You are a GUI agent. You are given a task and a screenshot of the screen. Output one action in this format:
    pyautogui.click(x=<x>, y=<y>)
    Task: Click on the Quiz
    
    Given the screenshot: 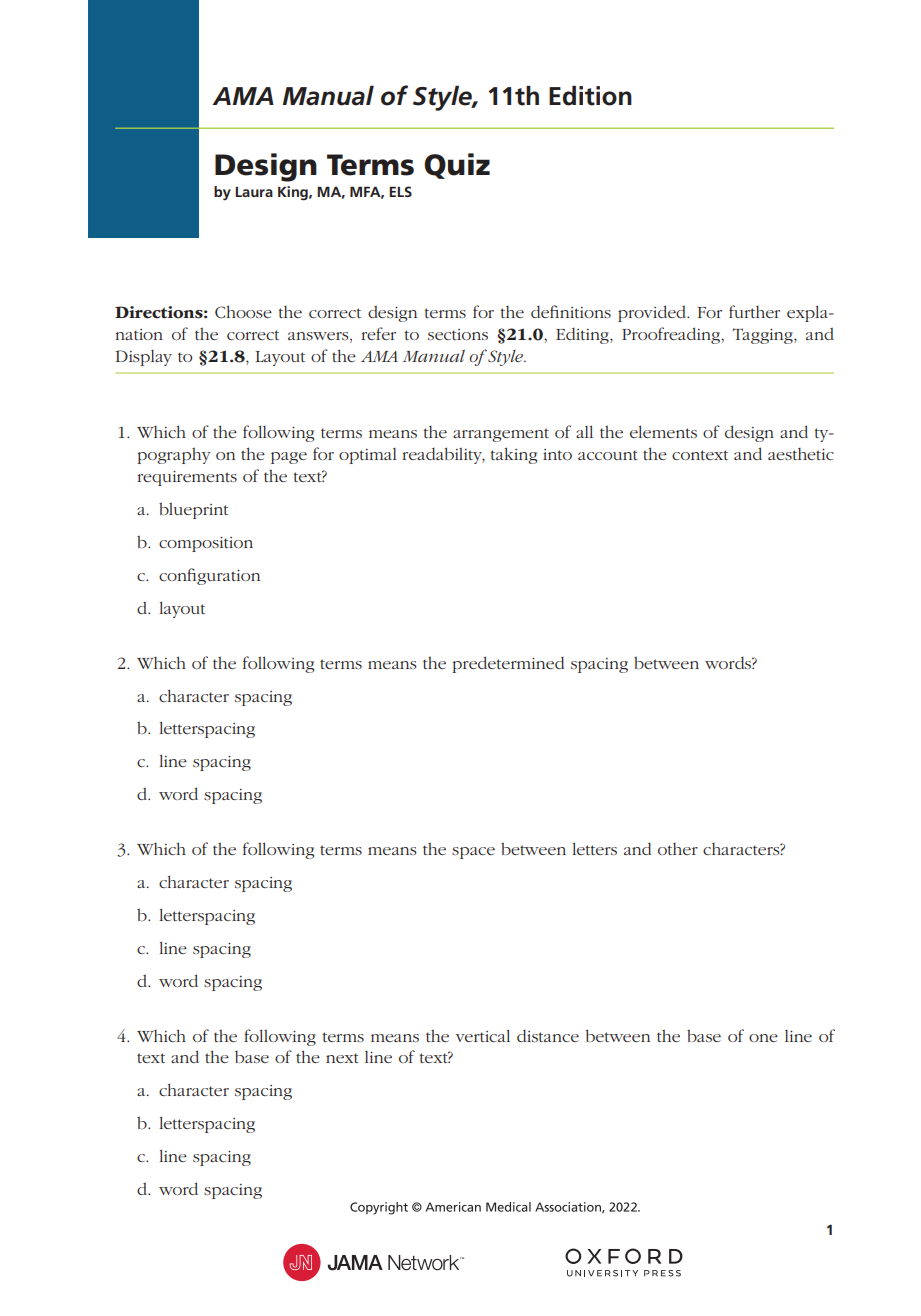 What is the action you would take?
    pyautogui.click(x=457, y=166)
